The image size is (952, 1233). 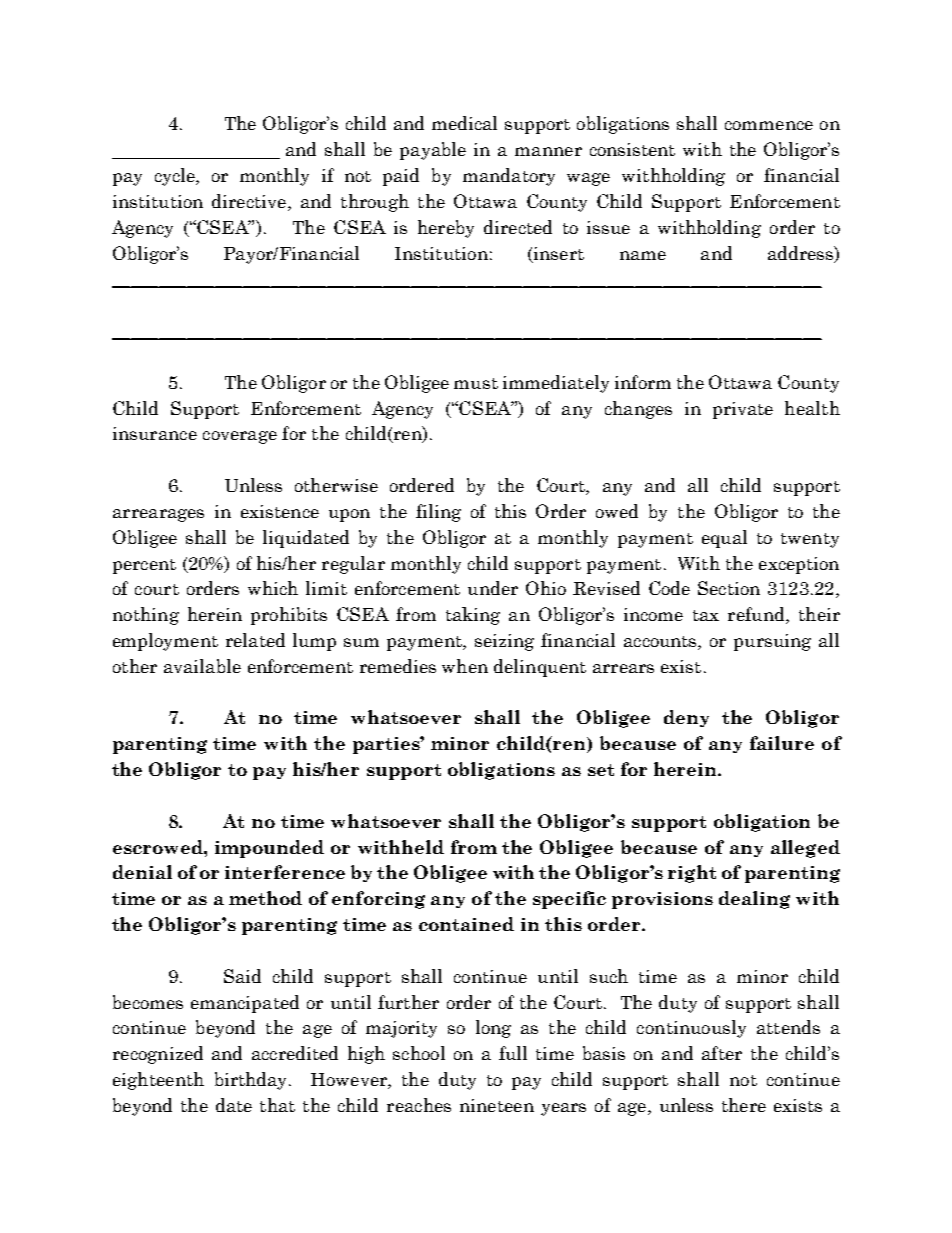 I want to click on when, so click(x=465, y=666).
